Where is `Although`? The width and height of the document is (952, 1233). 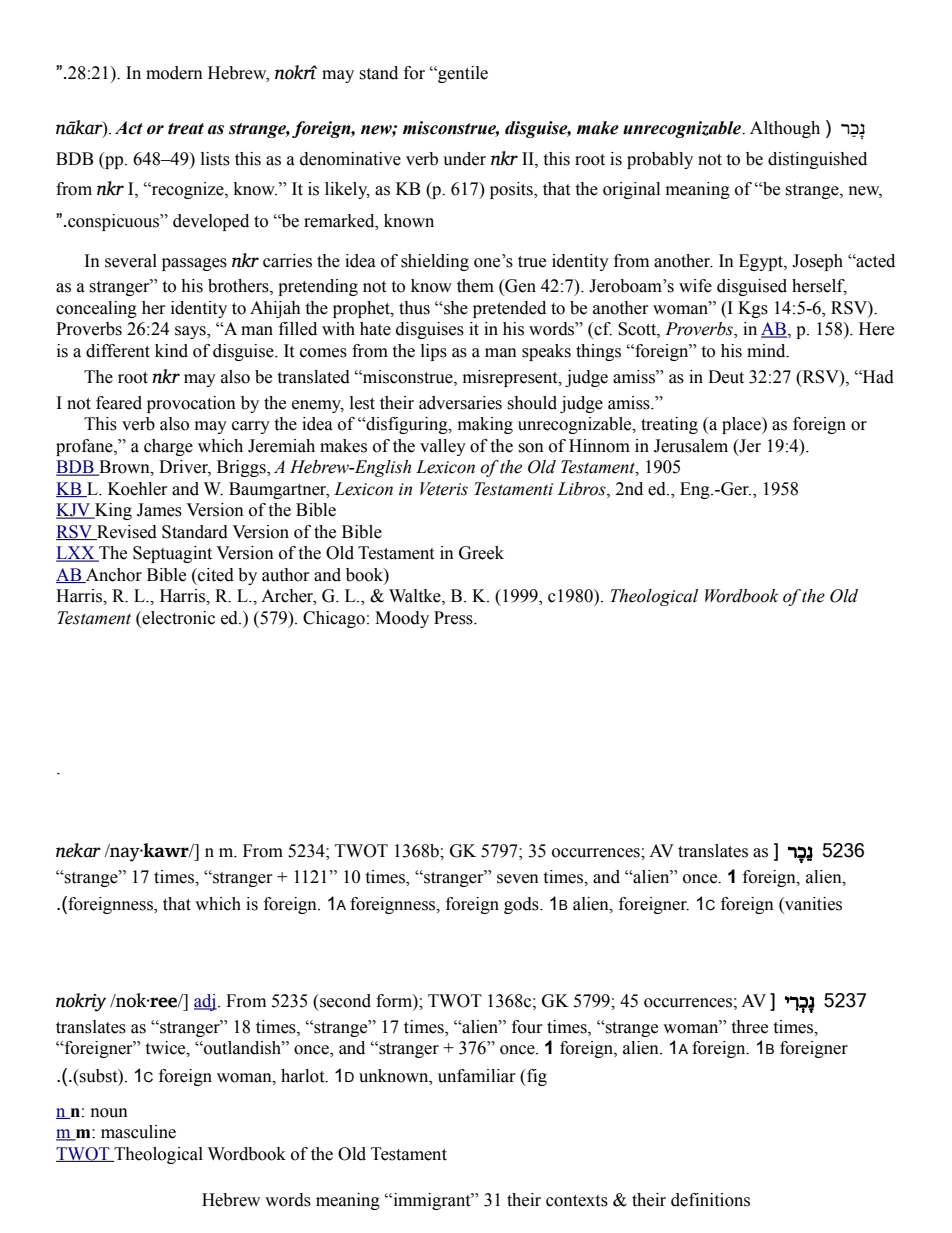
Although is located at coordinates (785, 129).
